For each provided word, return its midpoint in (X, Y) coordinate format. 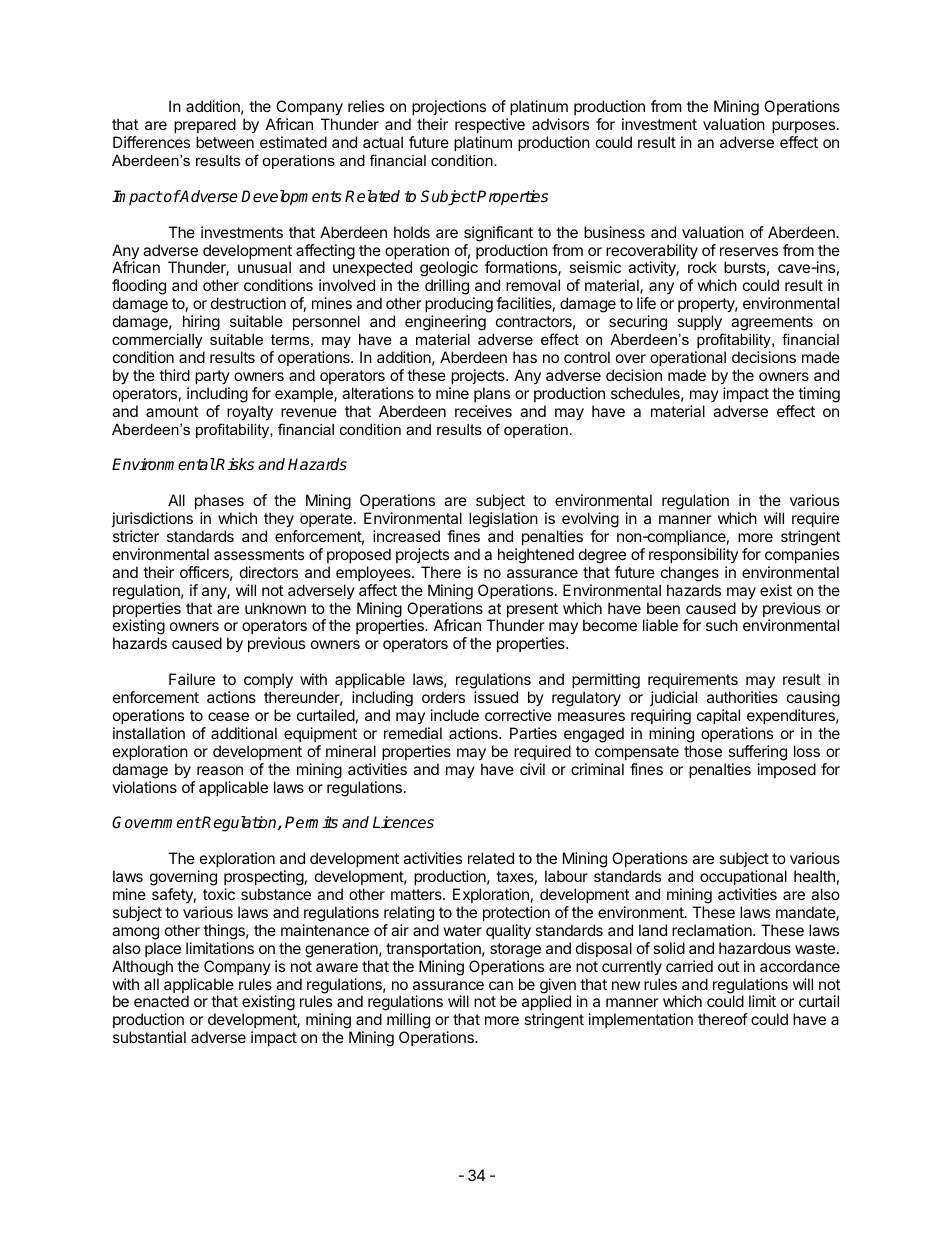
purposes (805, 127)
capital (718, 716)
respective (490, 125)
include (455, 715)
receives (483, 411)
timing (819, 395)
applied (546, 1004)
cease (228, 716)
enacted (161, 1001)
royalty (250, 413)
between (225, 142)
